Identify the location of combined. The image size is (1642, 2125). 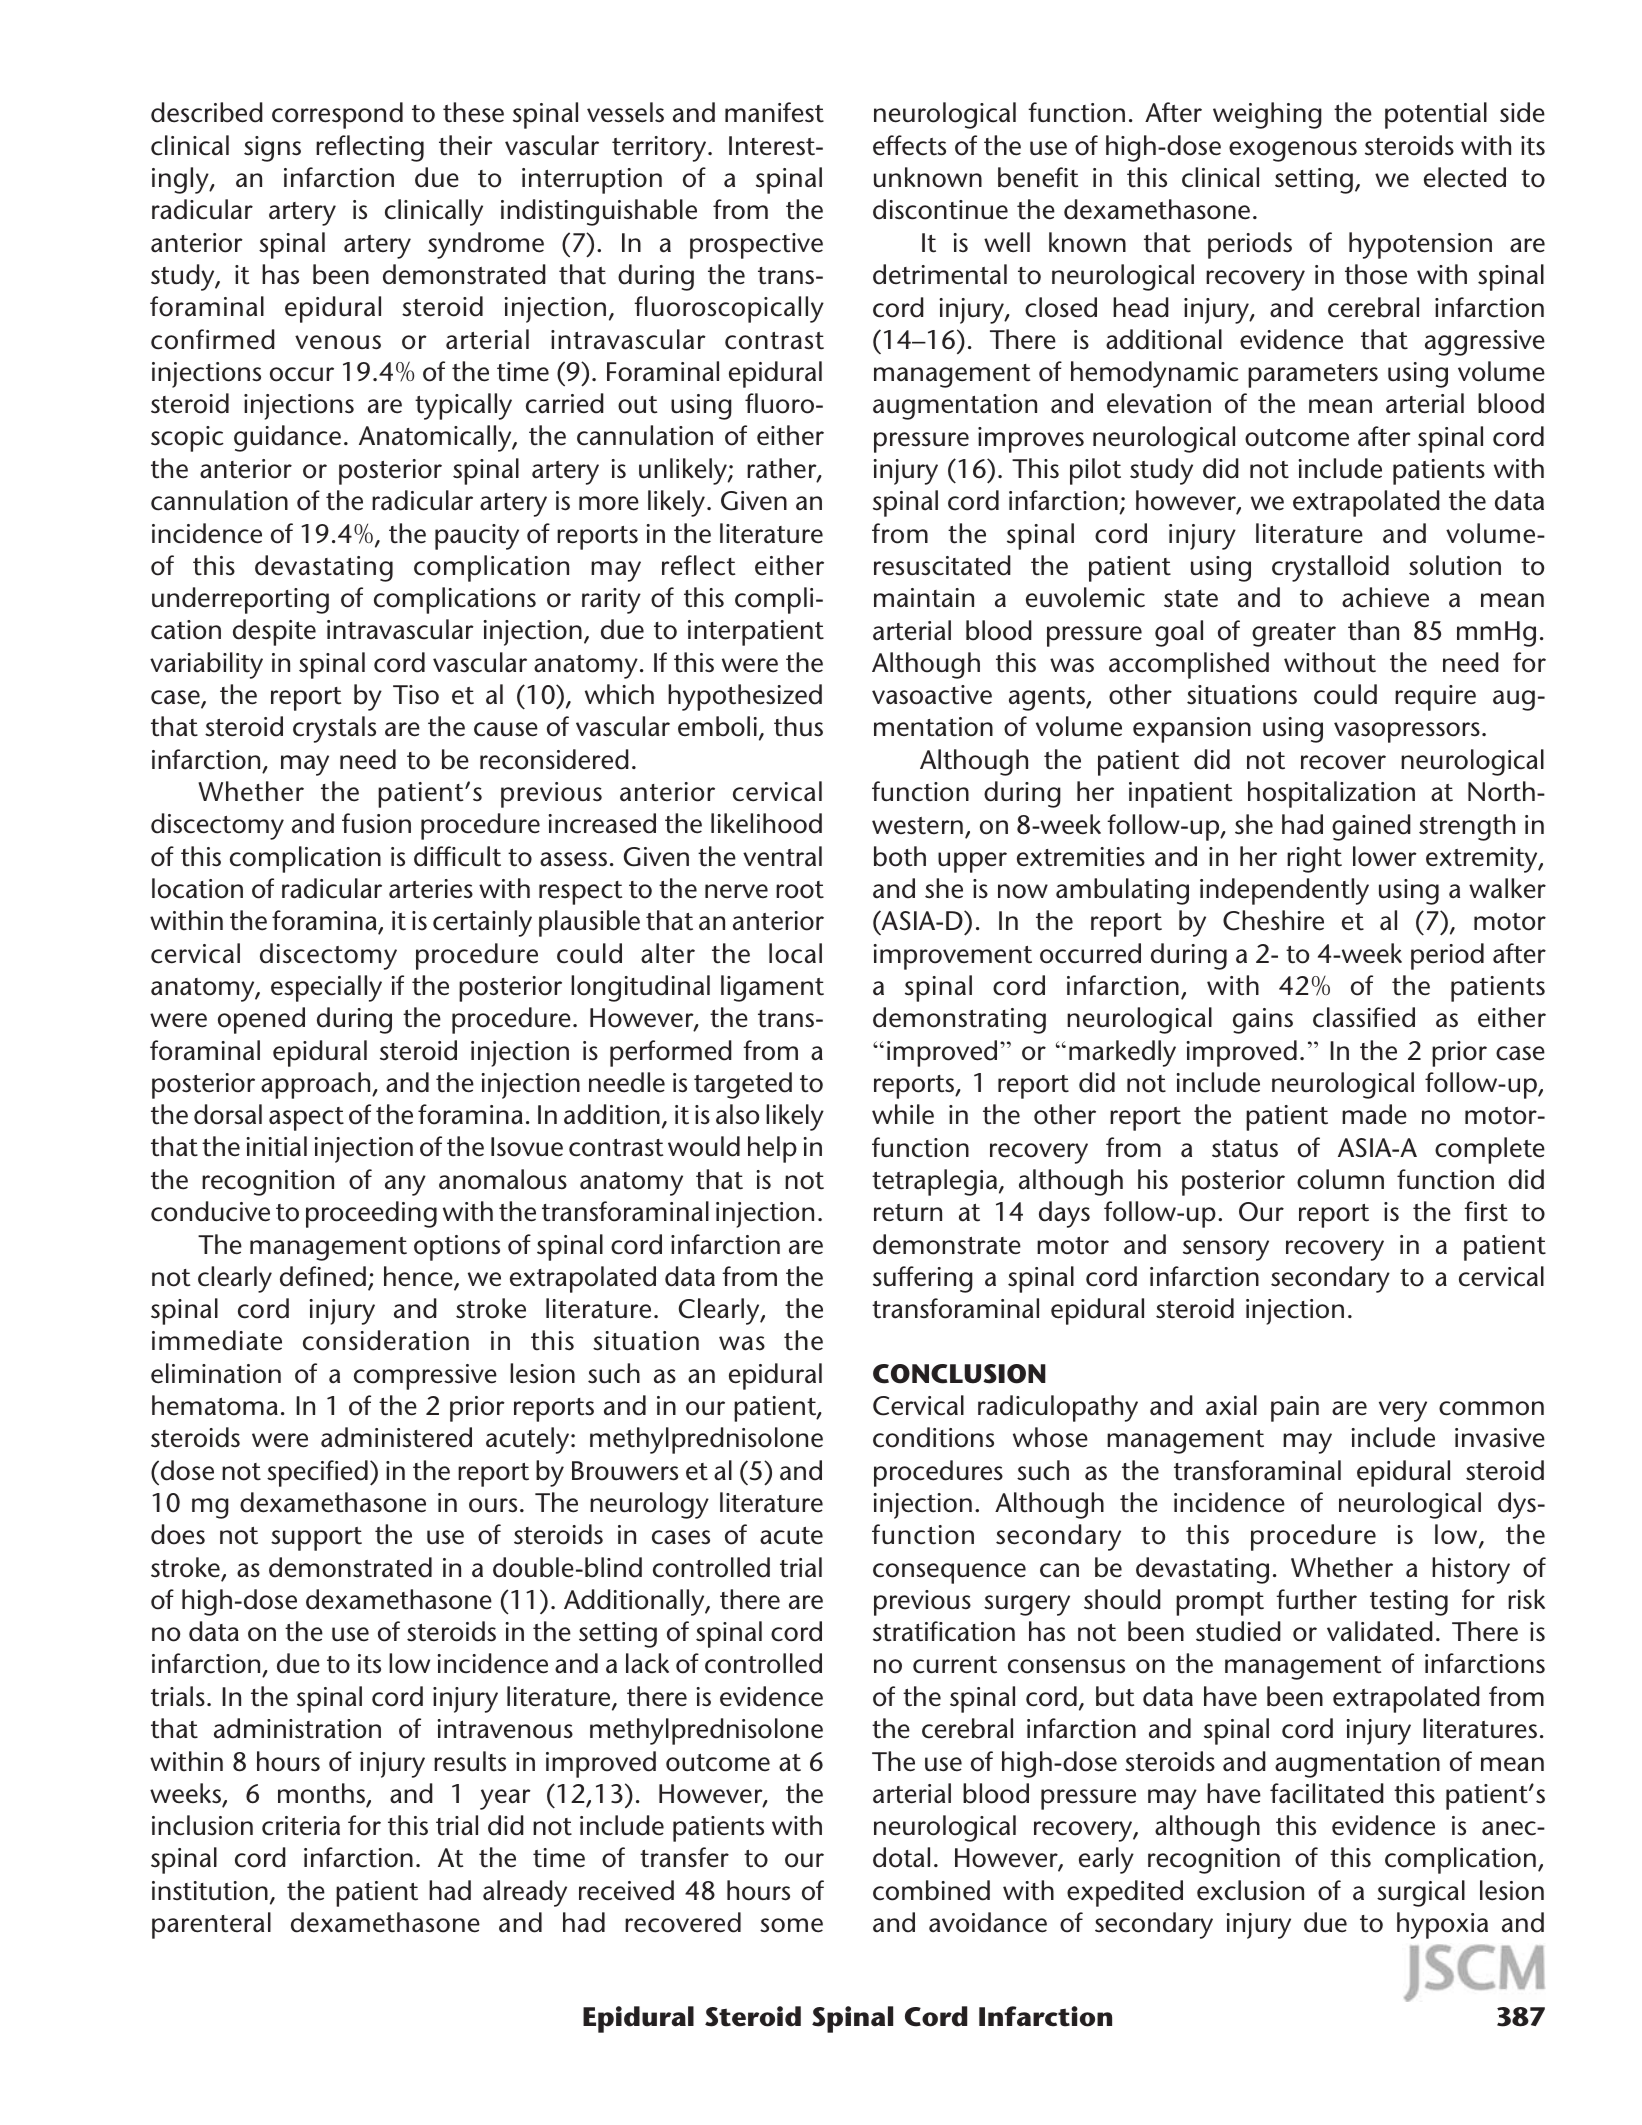
(931, 1890).
